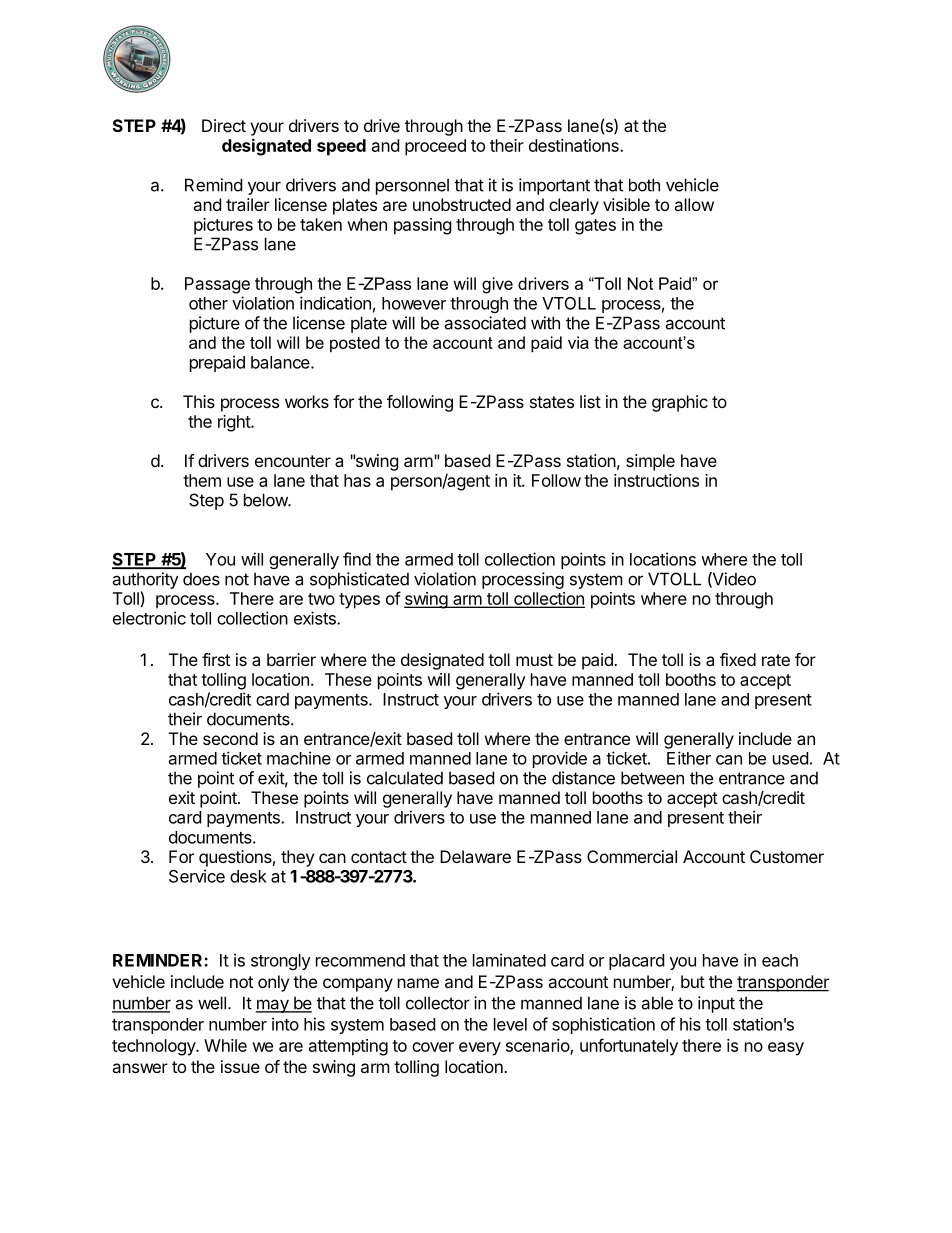  What do you see at coordinates (199, 401) in the document?
I see `This` at bounding box center [199, 401].
